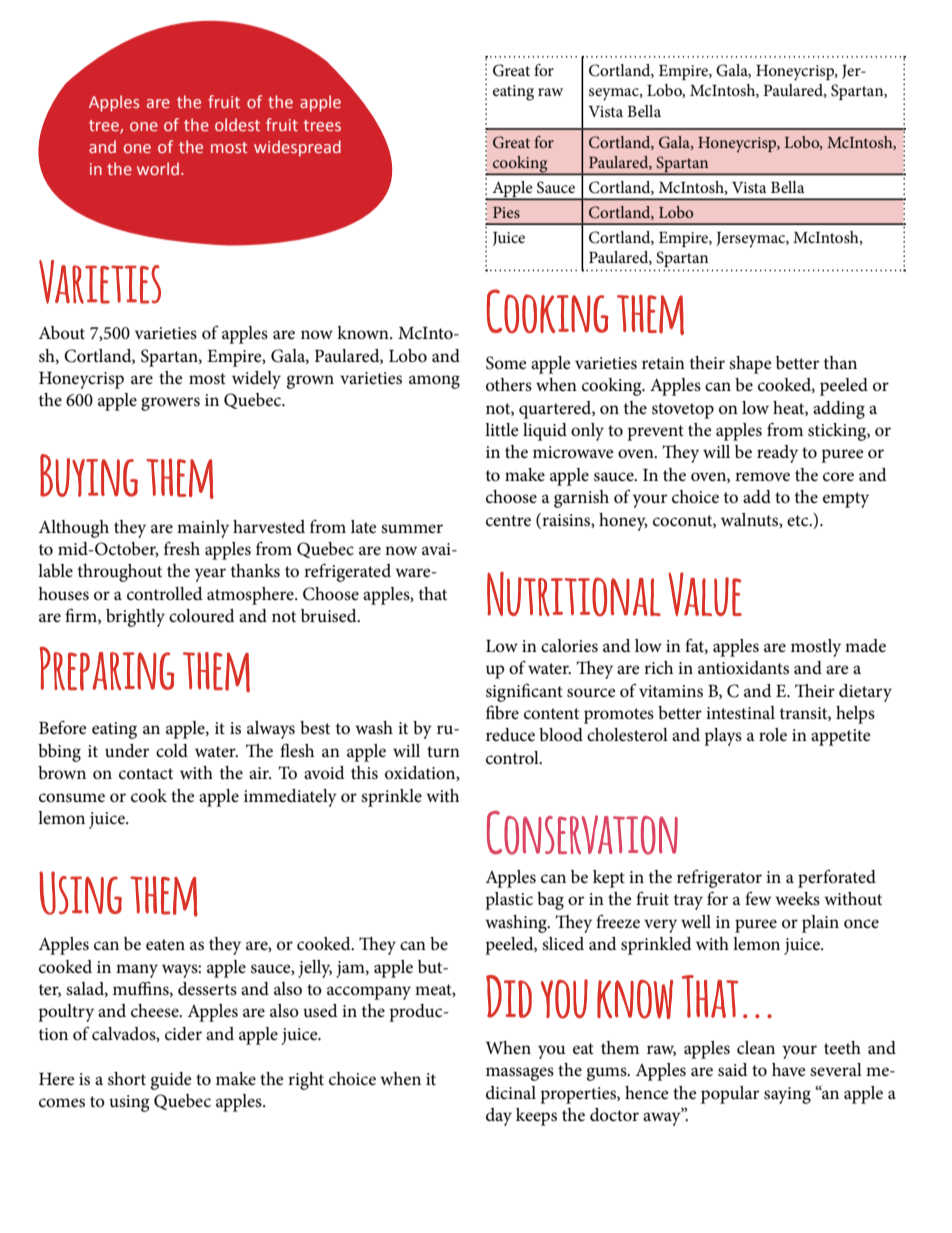 The image size is (952, 1233). What do you see at coordinates (171, 1081) in the screenshot?
I see `guide` at bounding box center [171, 1081].
